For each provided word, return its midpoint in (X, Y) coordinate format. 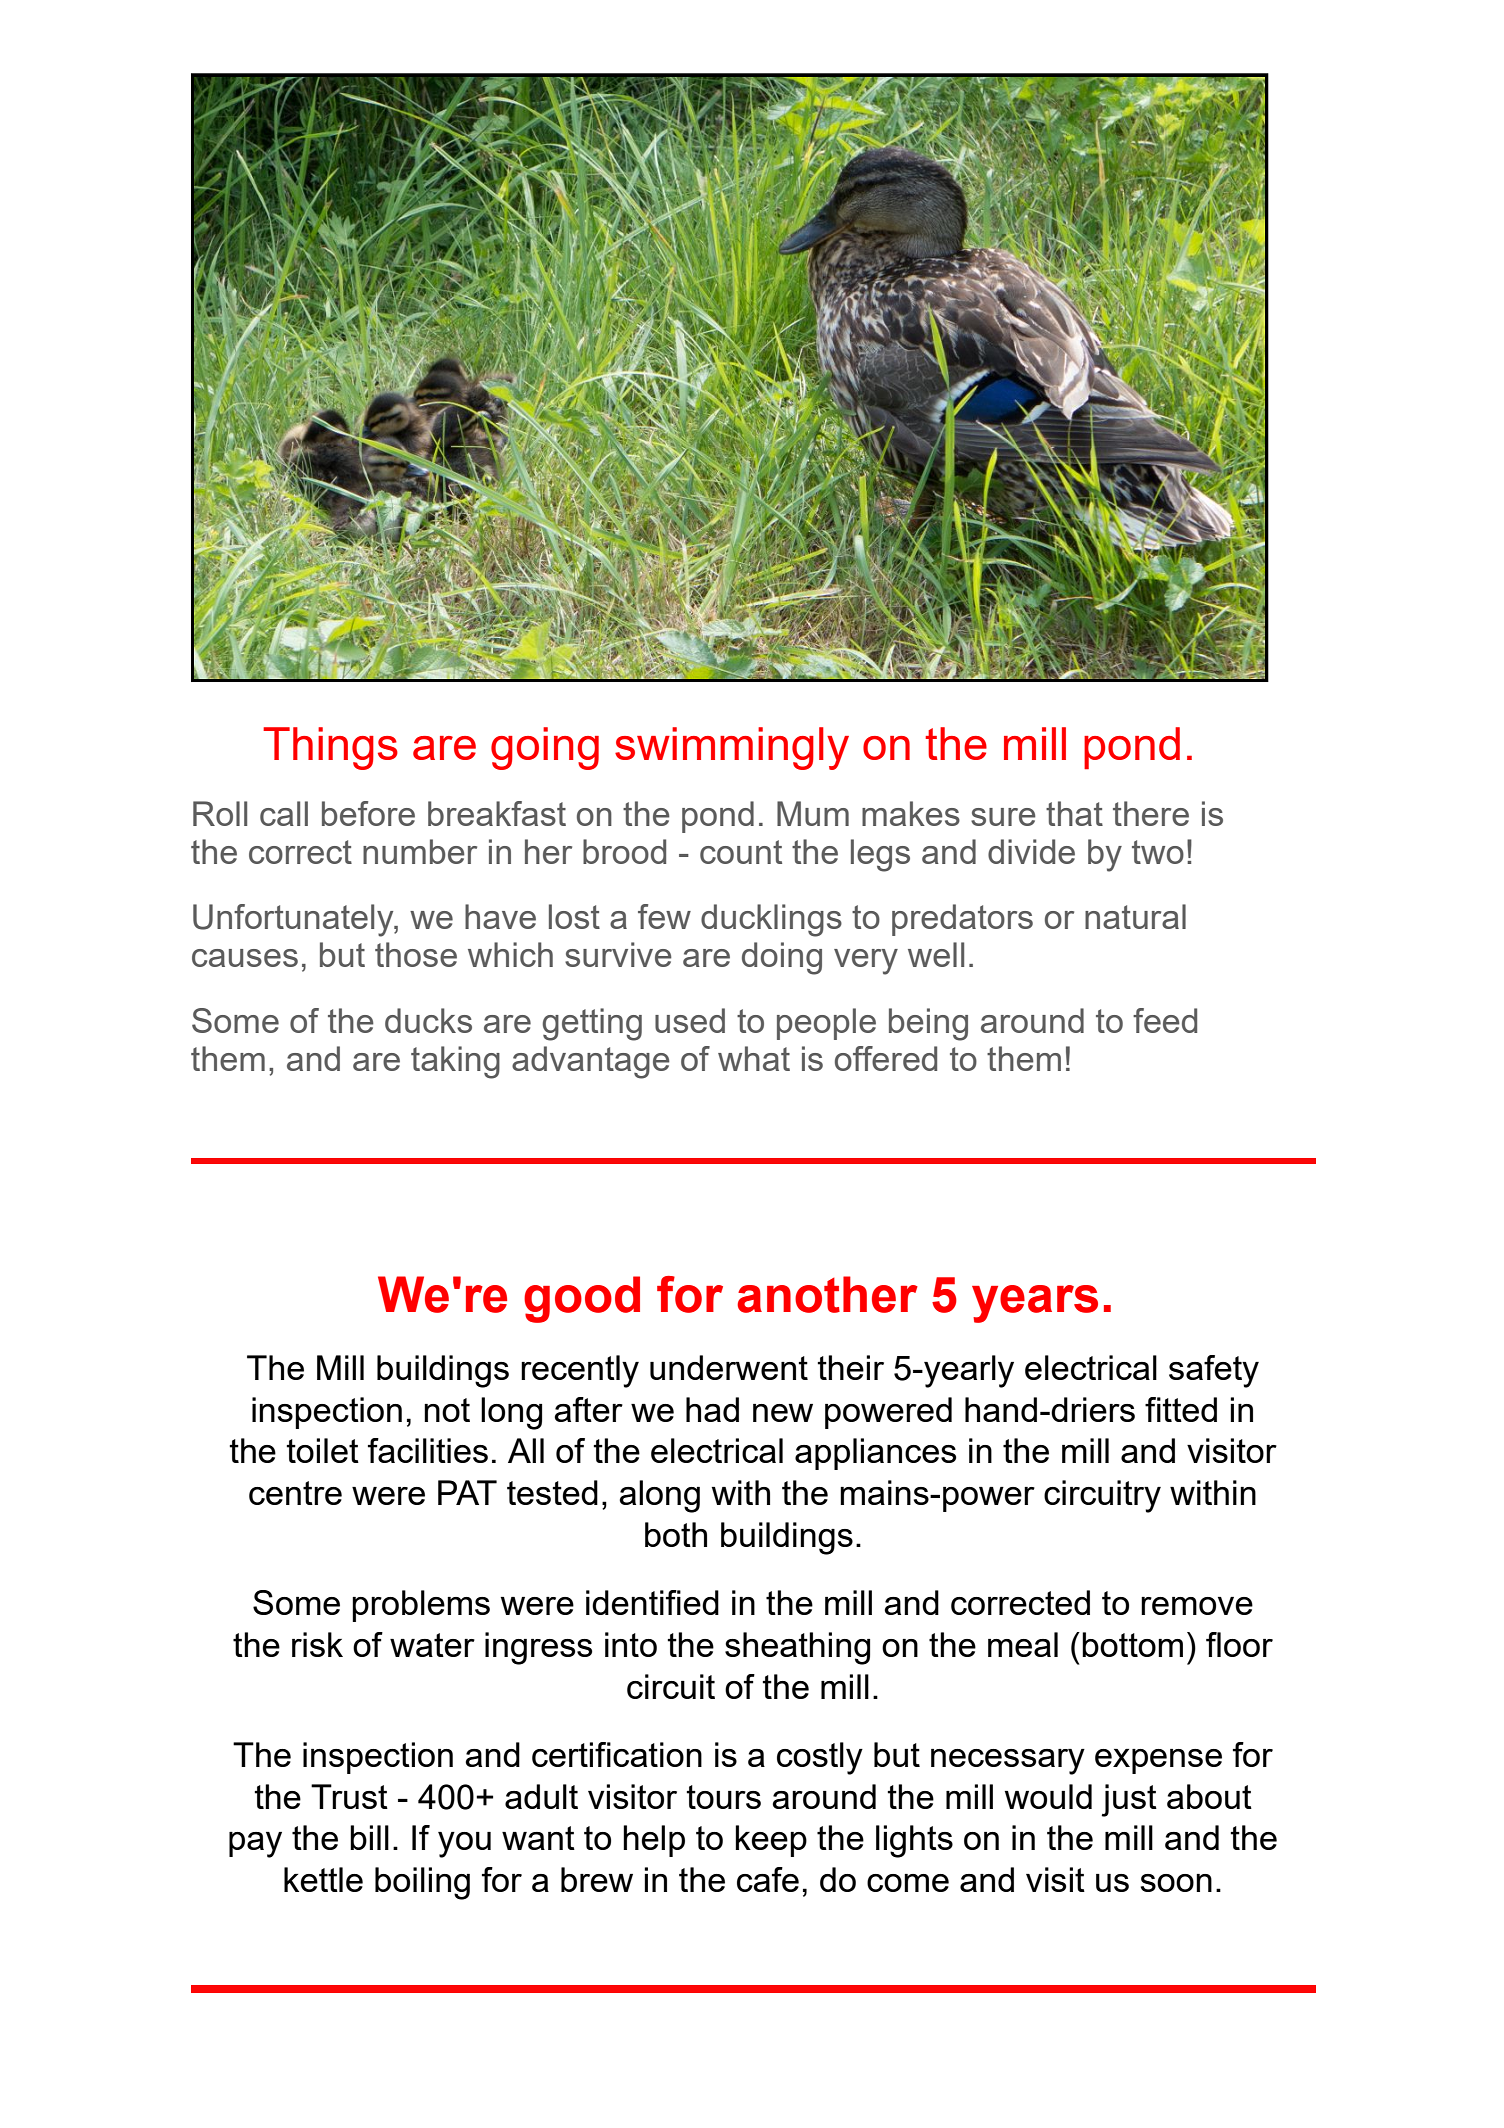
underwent (729, 1367)
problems (421, 1606)
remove (1197, 1606)
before (368, 813)
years (1035, 1304)
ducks (428, 1020)
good (582, 1299)
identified (652, 1602)
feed (1165, 1020)
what (754, 1058)
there (1151, 813)
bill (369, 1837)
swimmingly (732, 748)
